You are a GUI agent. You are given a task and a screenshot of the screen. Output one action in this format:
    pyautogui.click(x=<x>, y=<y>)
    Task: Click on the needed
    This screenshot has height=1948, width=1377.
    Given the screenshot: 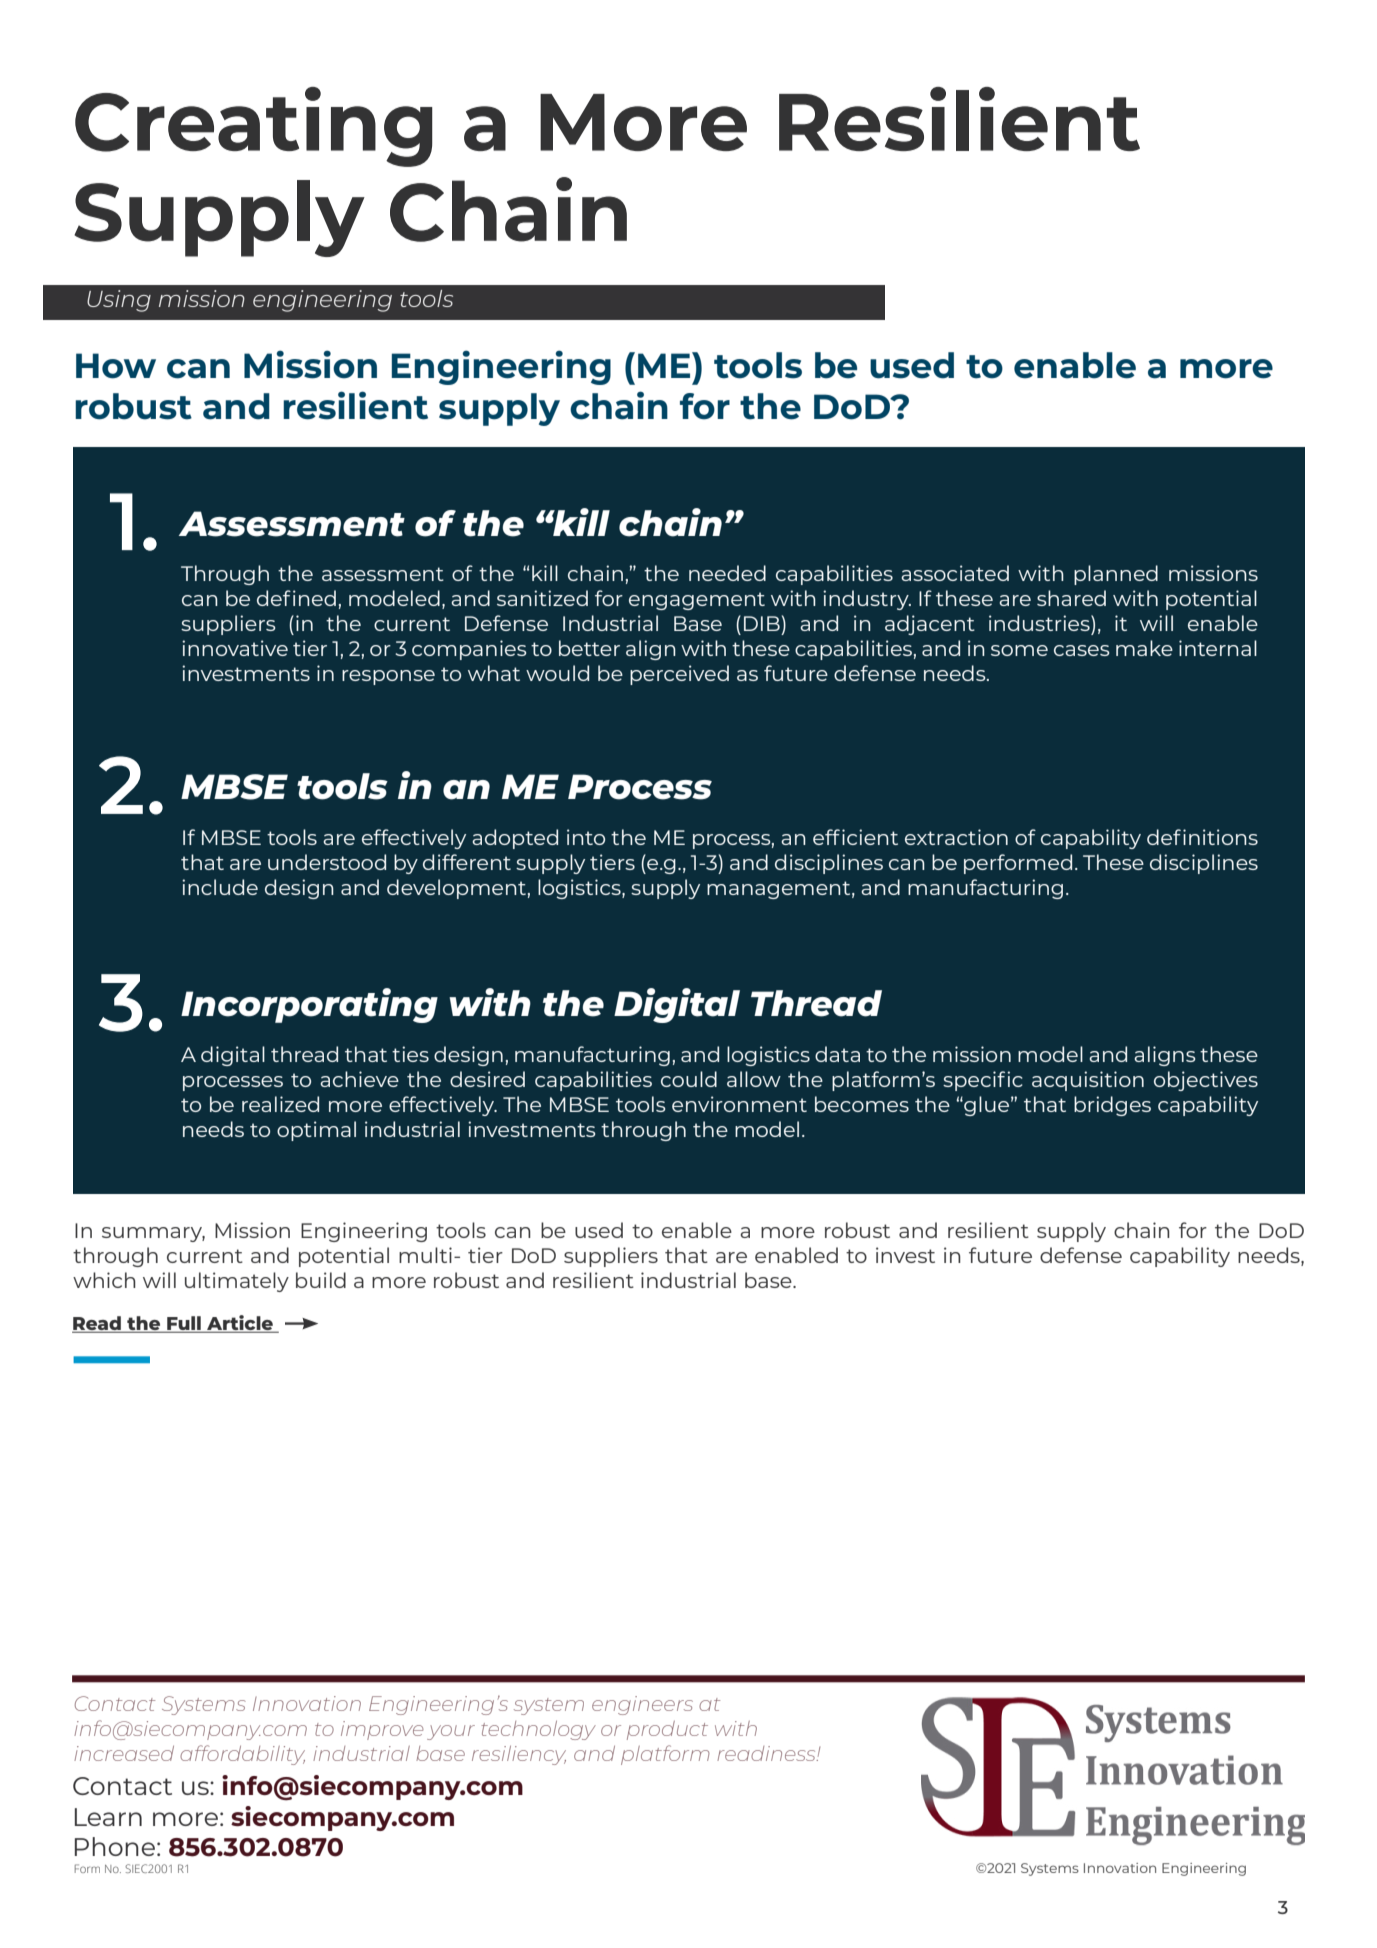 What is the action you would take?
    pyautogui.click(x=727, y=573)
